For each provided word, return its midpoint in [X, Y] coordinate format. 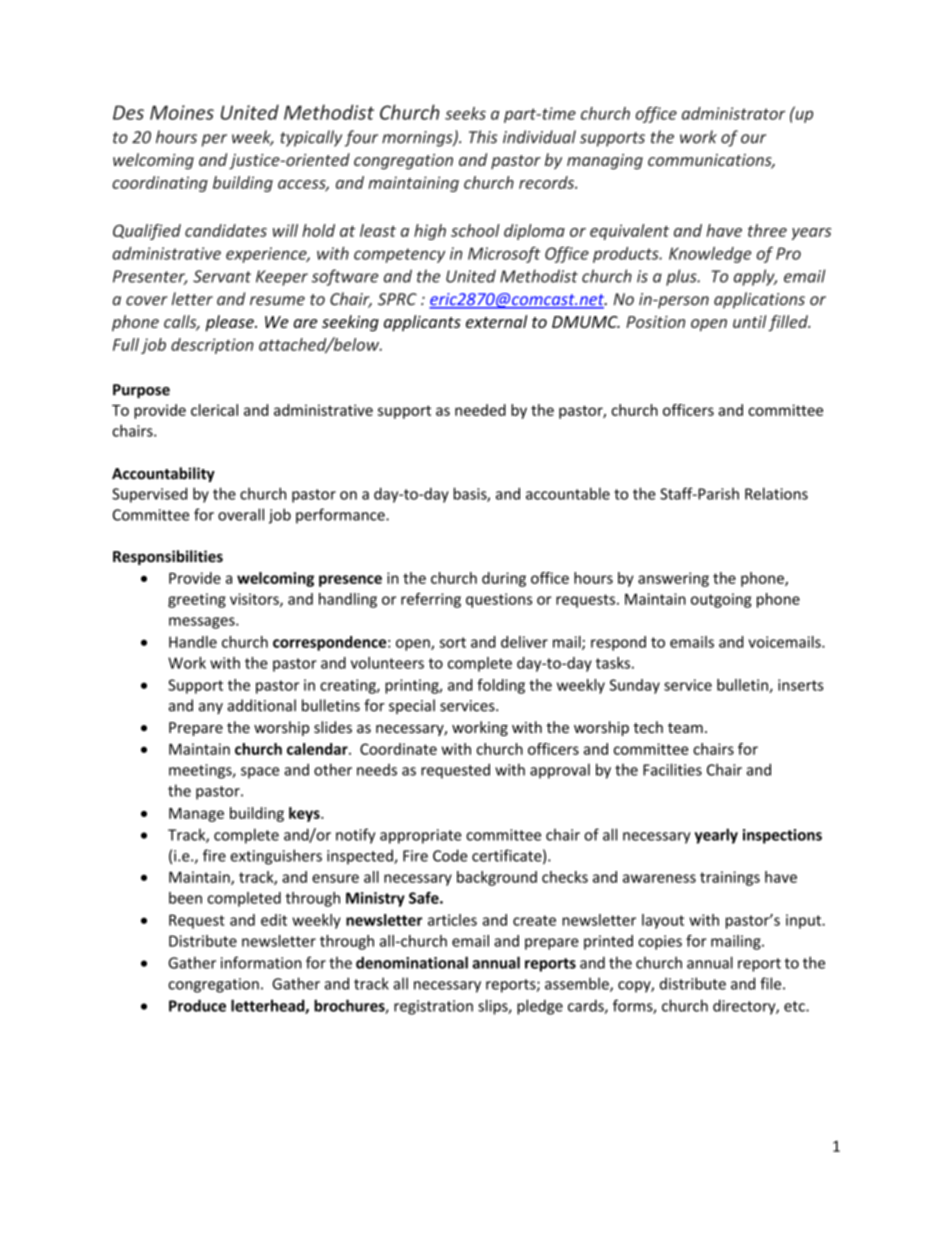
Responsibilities [168, 557]
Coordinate [398, 749]
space [260, 773]
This [483, 137]
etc [795, 1006]
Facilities [672, 769]
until [750, 321]
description [212, 346]
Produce [197, 1005]
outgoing [721, 600]
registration [433, 1007]
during [504, 579]
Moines [182, 112]
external [496, 321]
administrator [733, 113]
